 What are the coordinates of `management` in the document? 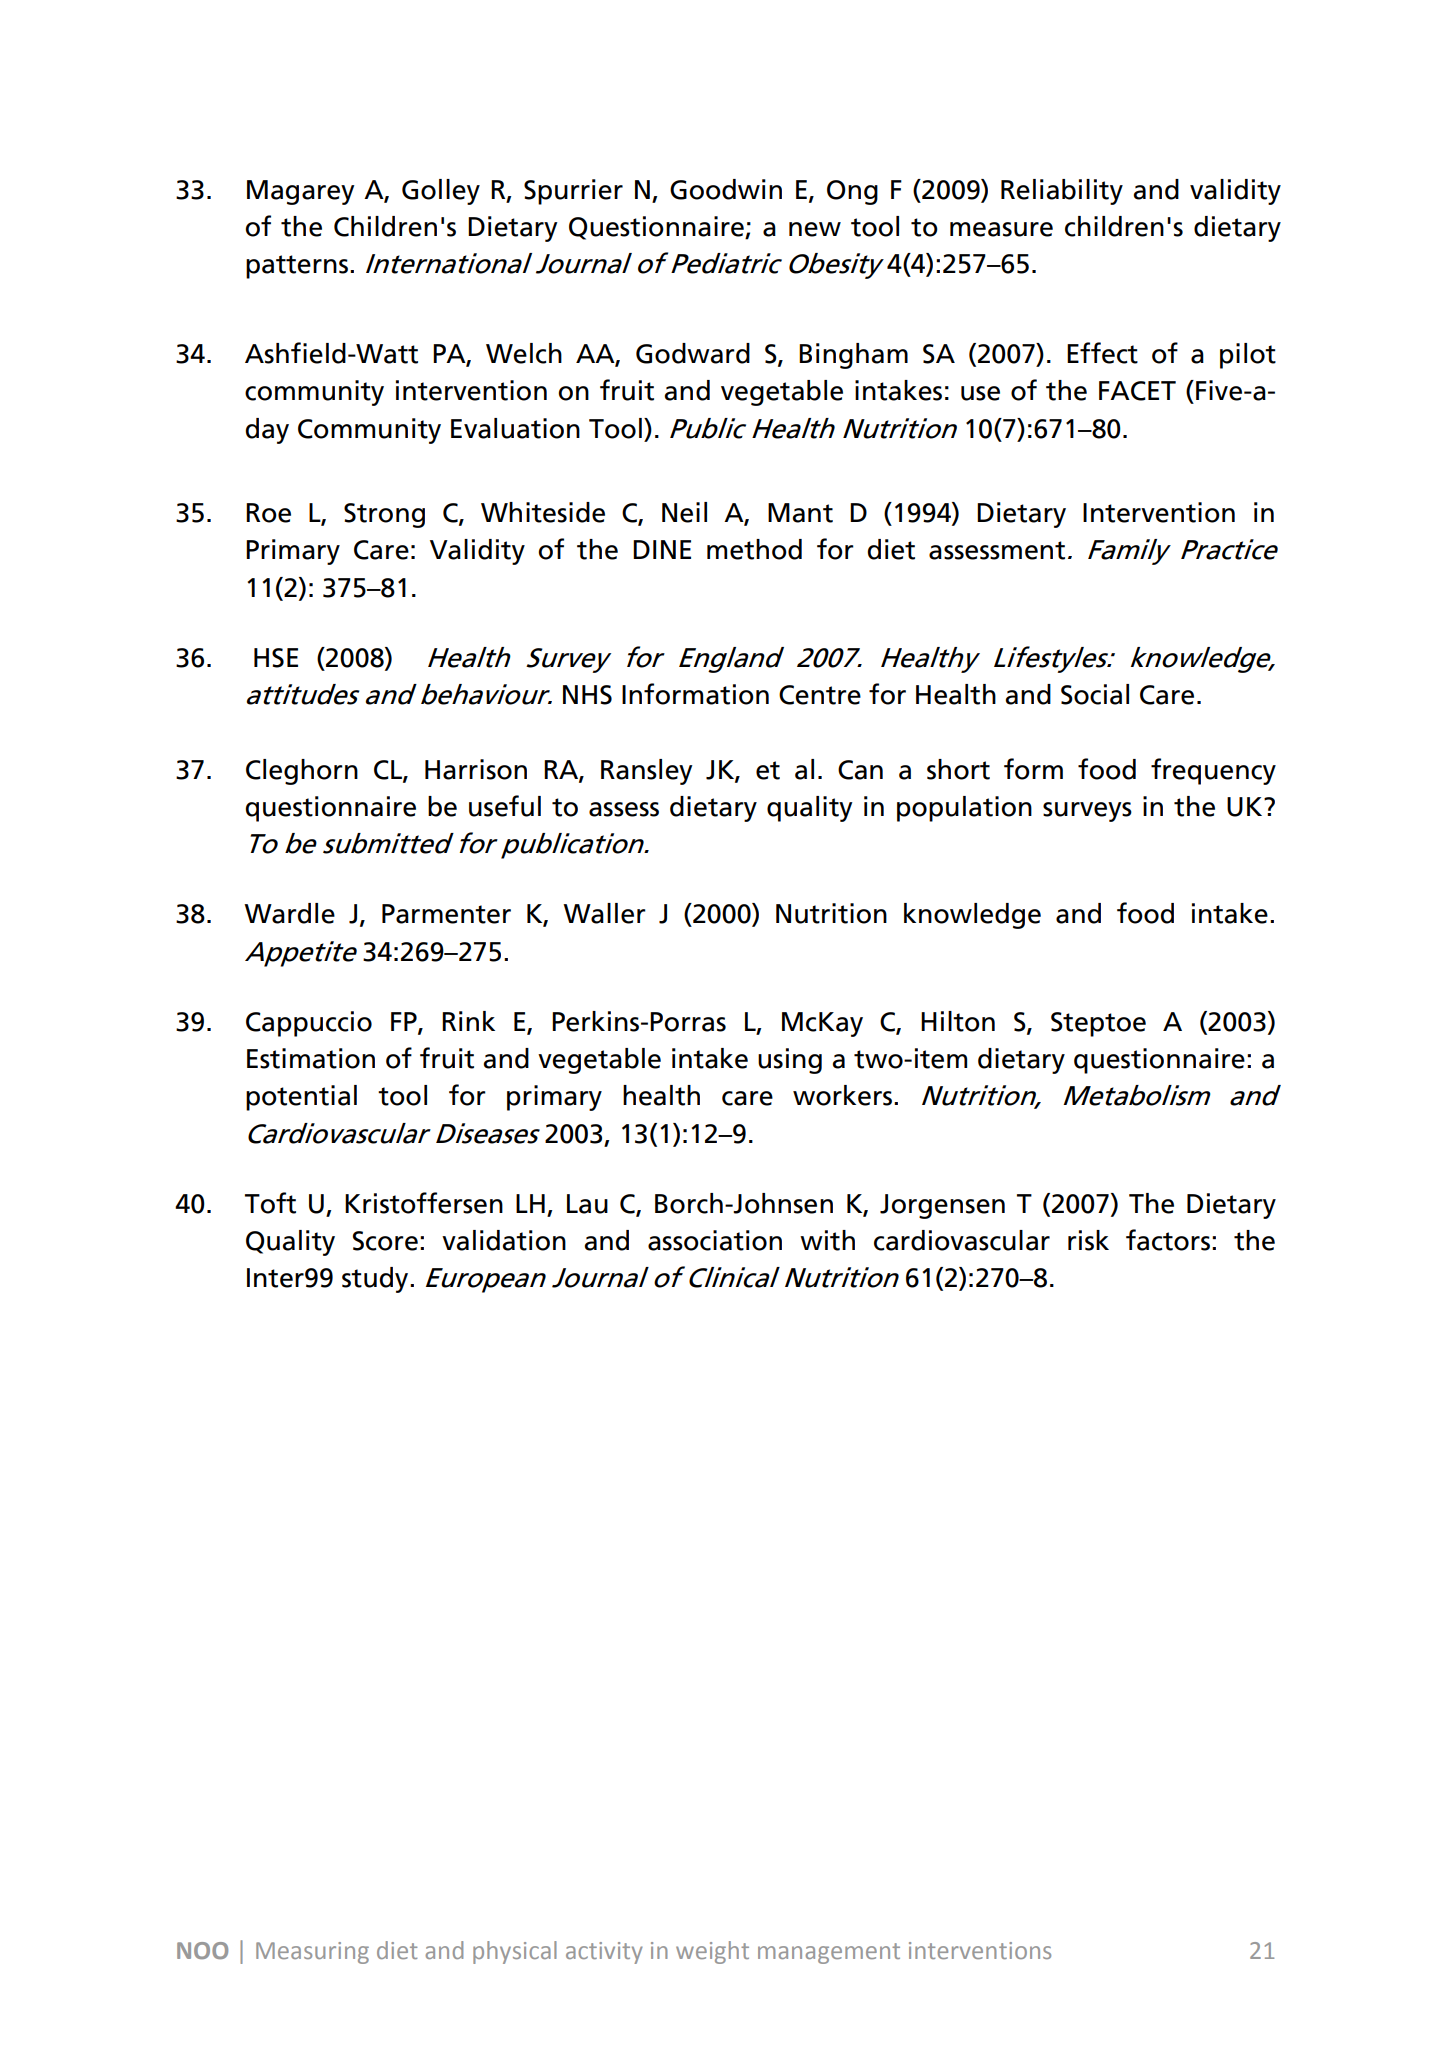 It's located at (829, 1953).
